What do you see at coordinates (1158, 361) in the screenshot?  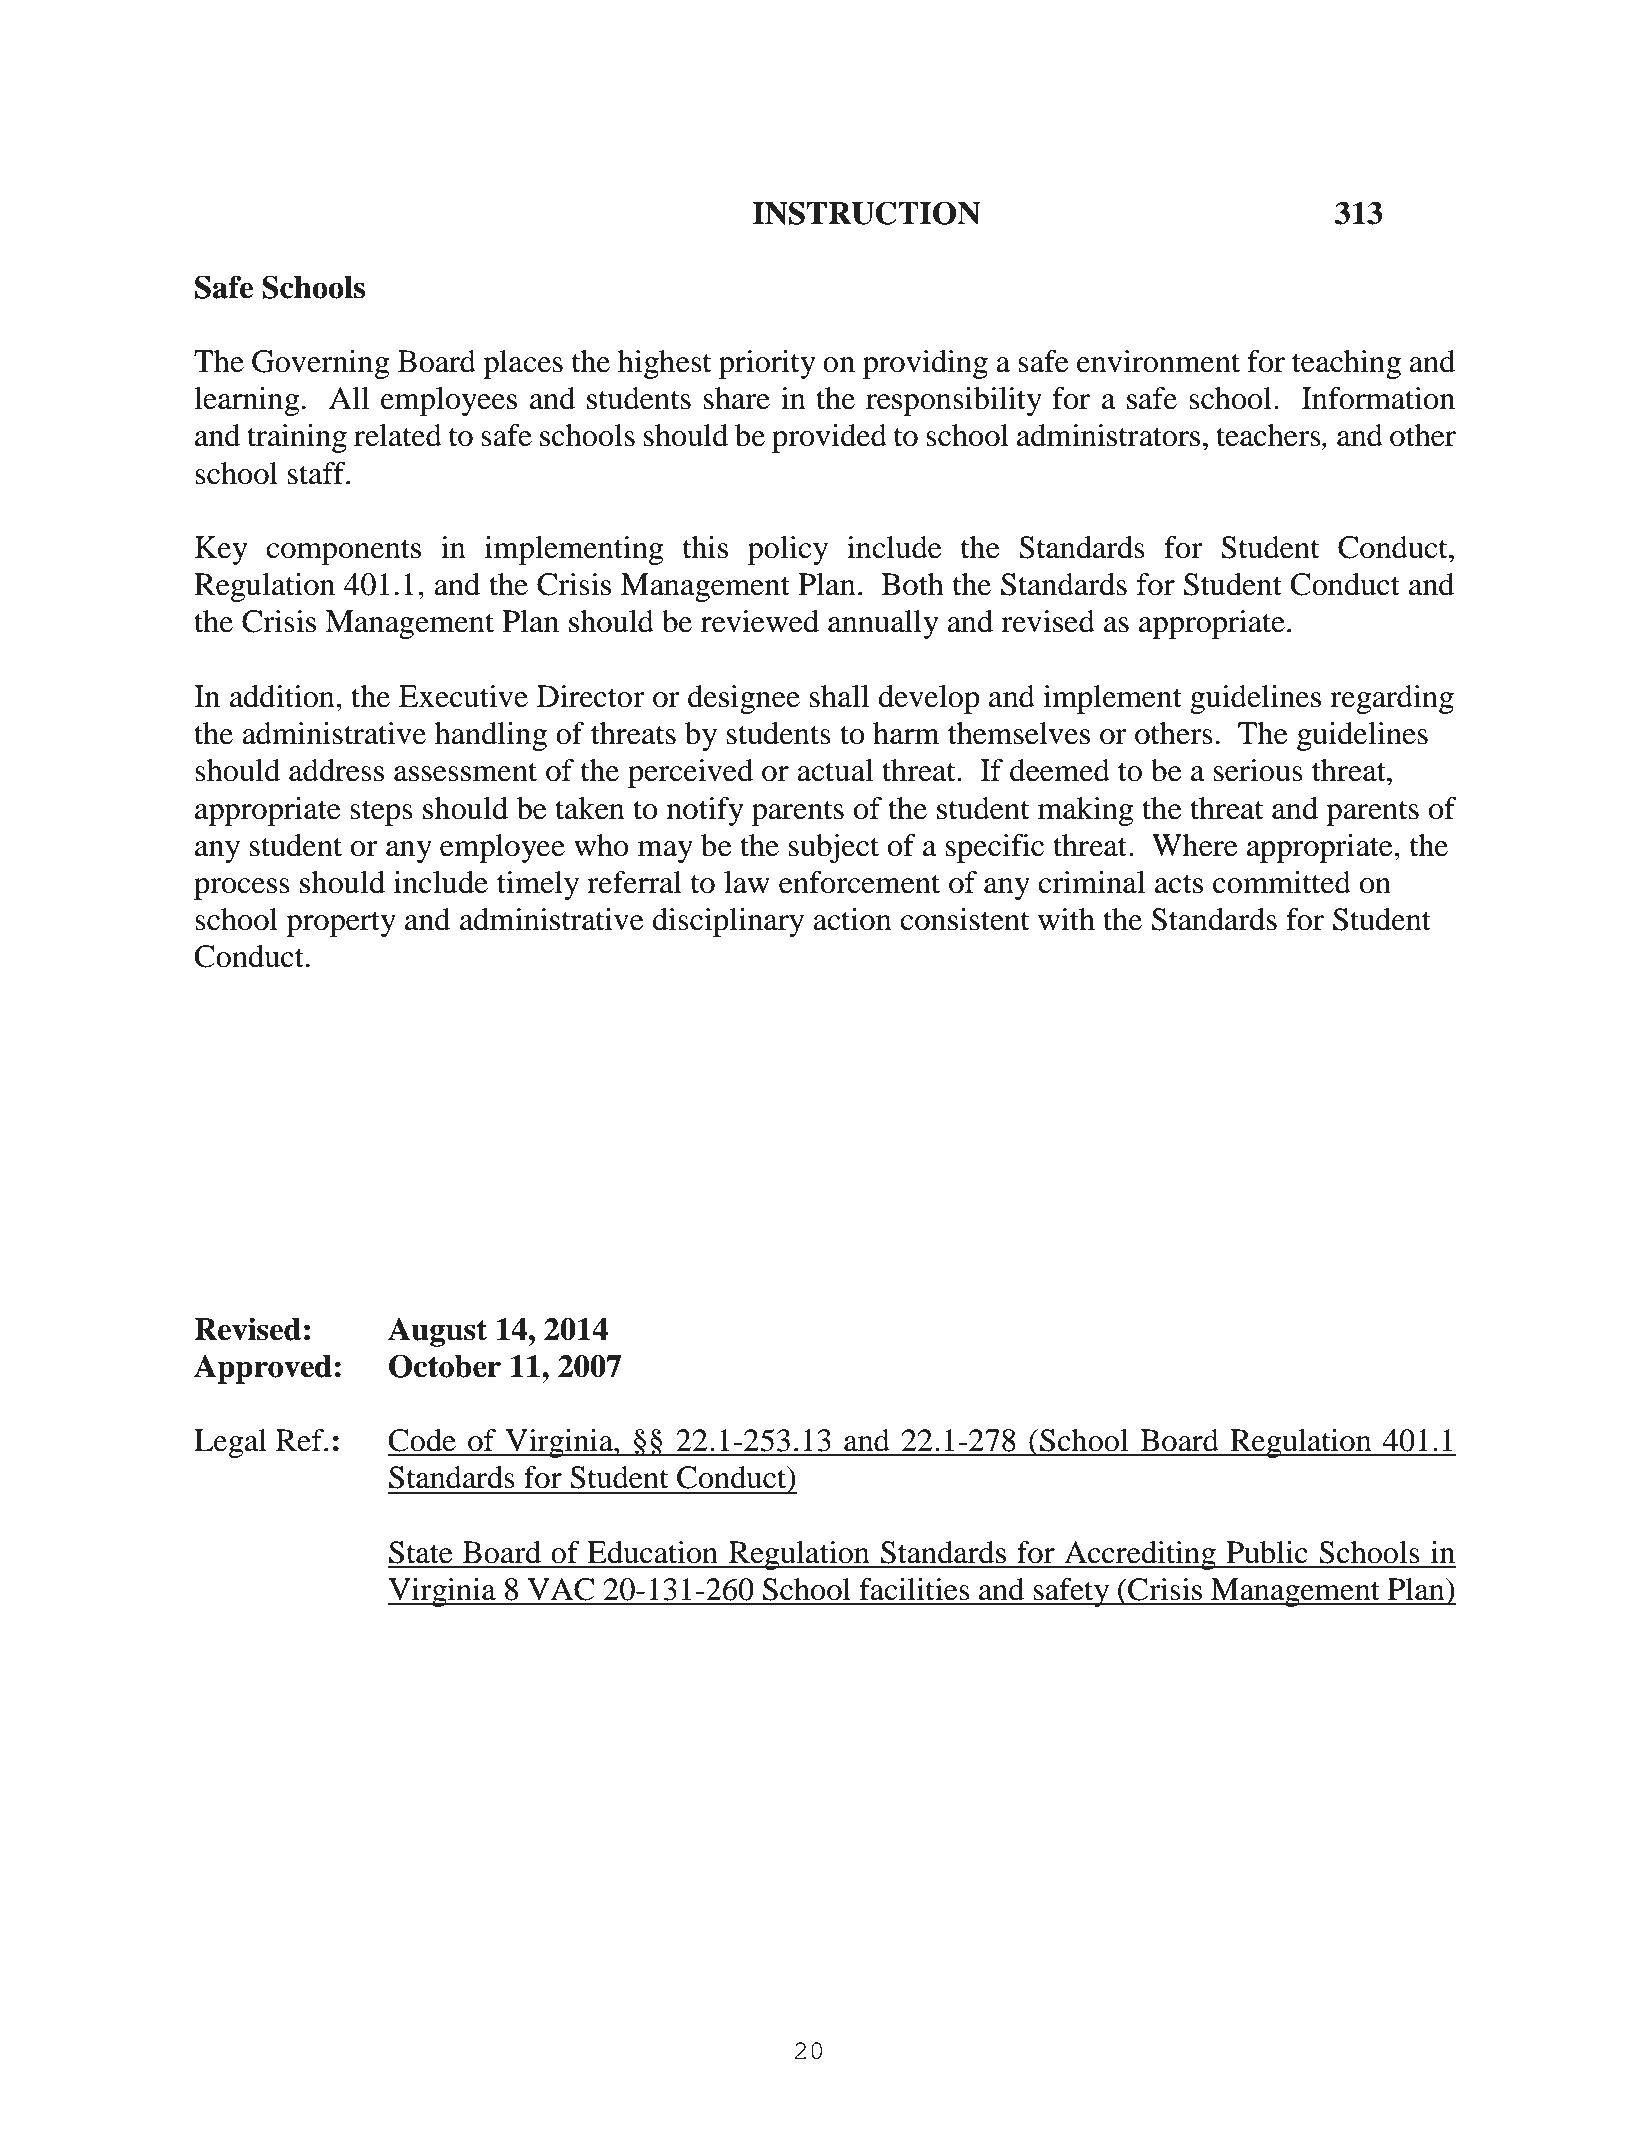 I see `environment` at bounding box center [1158, 361].
